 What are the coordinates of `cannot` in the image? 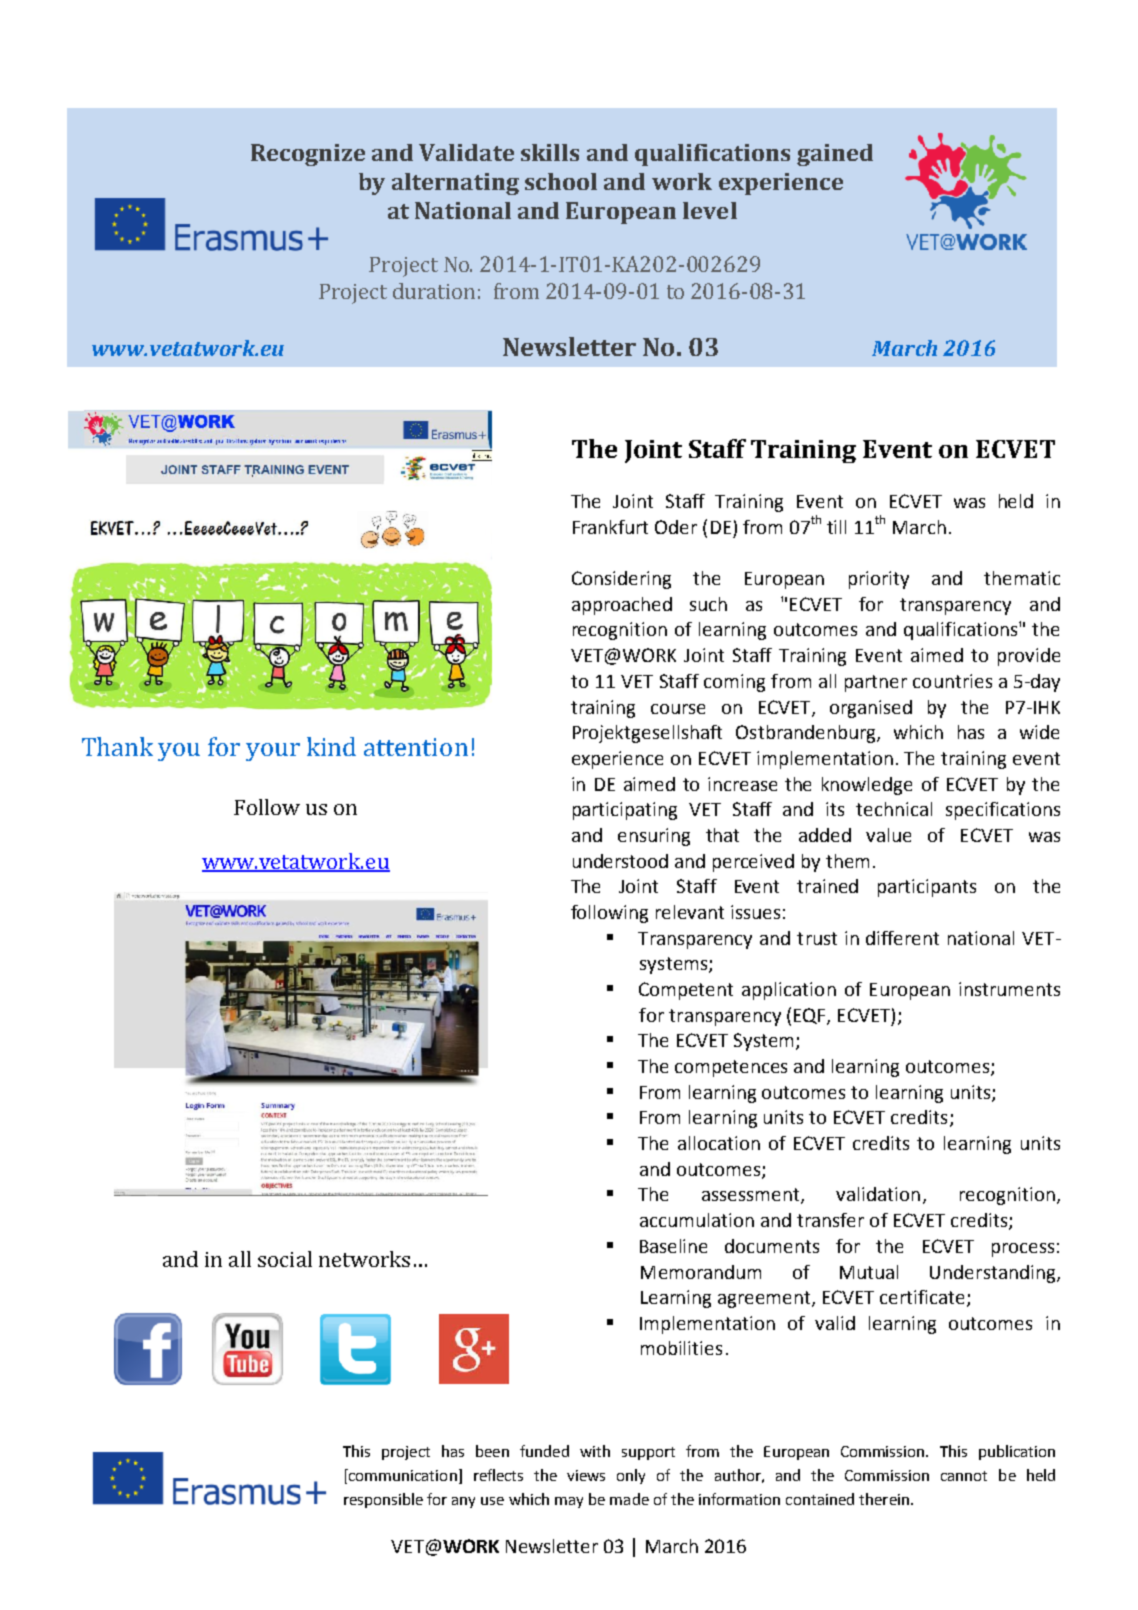 It's located at (964, 1476).
